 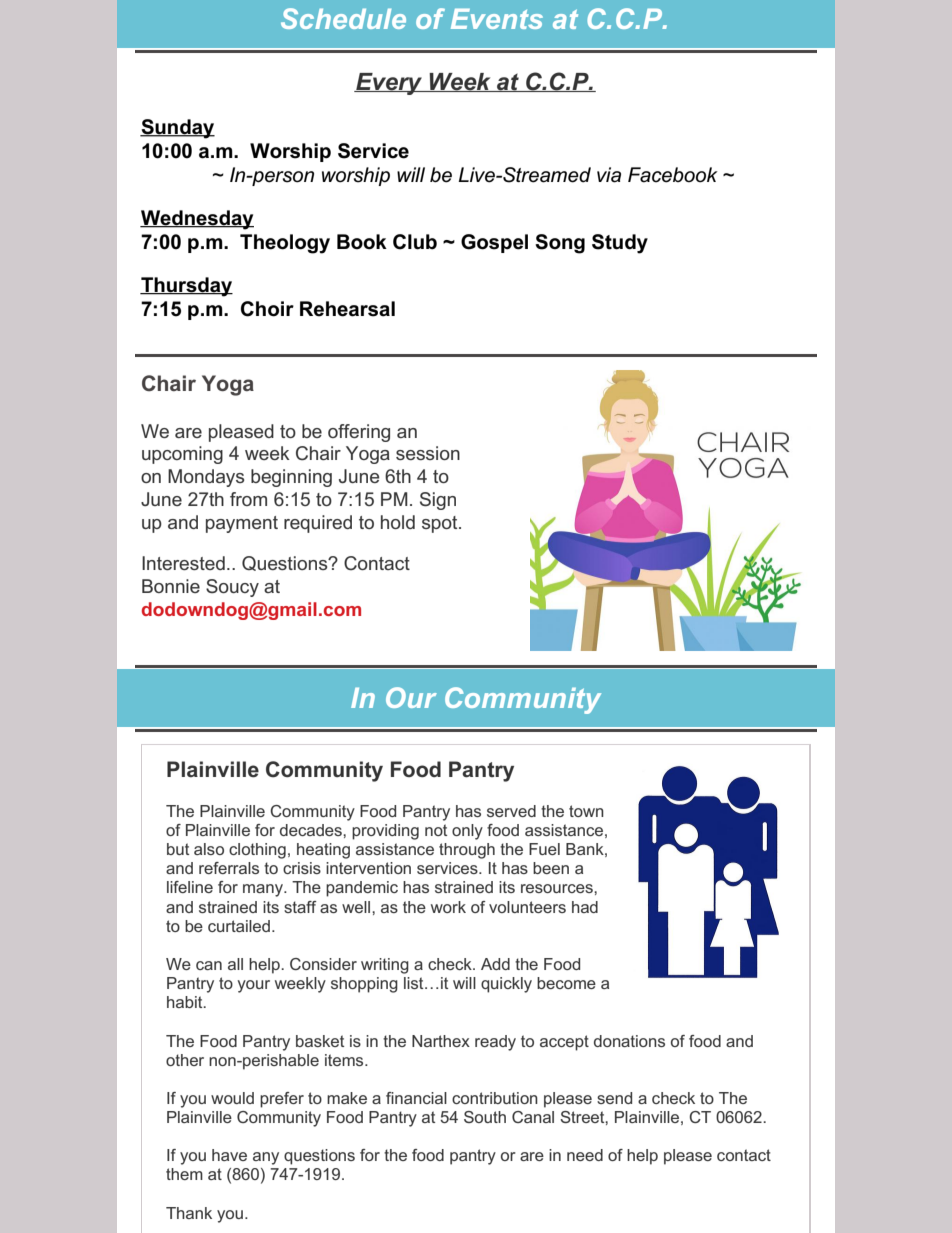 What do you see at coordinates (416, 1098) in the screenshot?
I see `financial` at bounding box center [416, 1098].
